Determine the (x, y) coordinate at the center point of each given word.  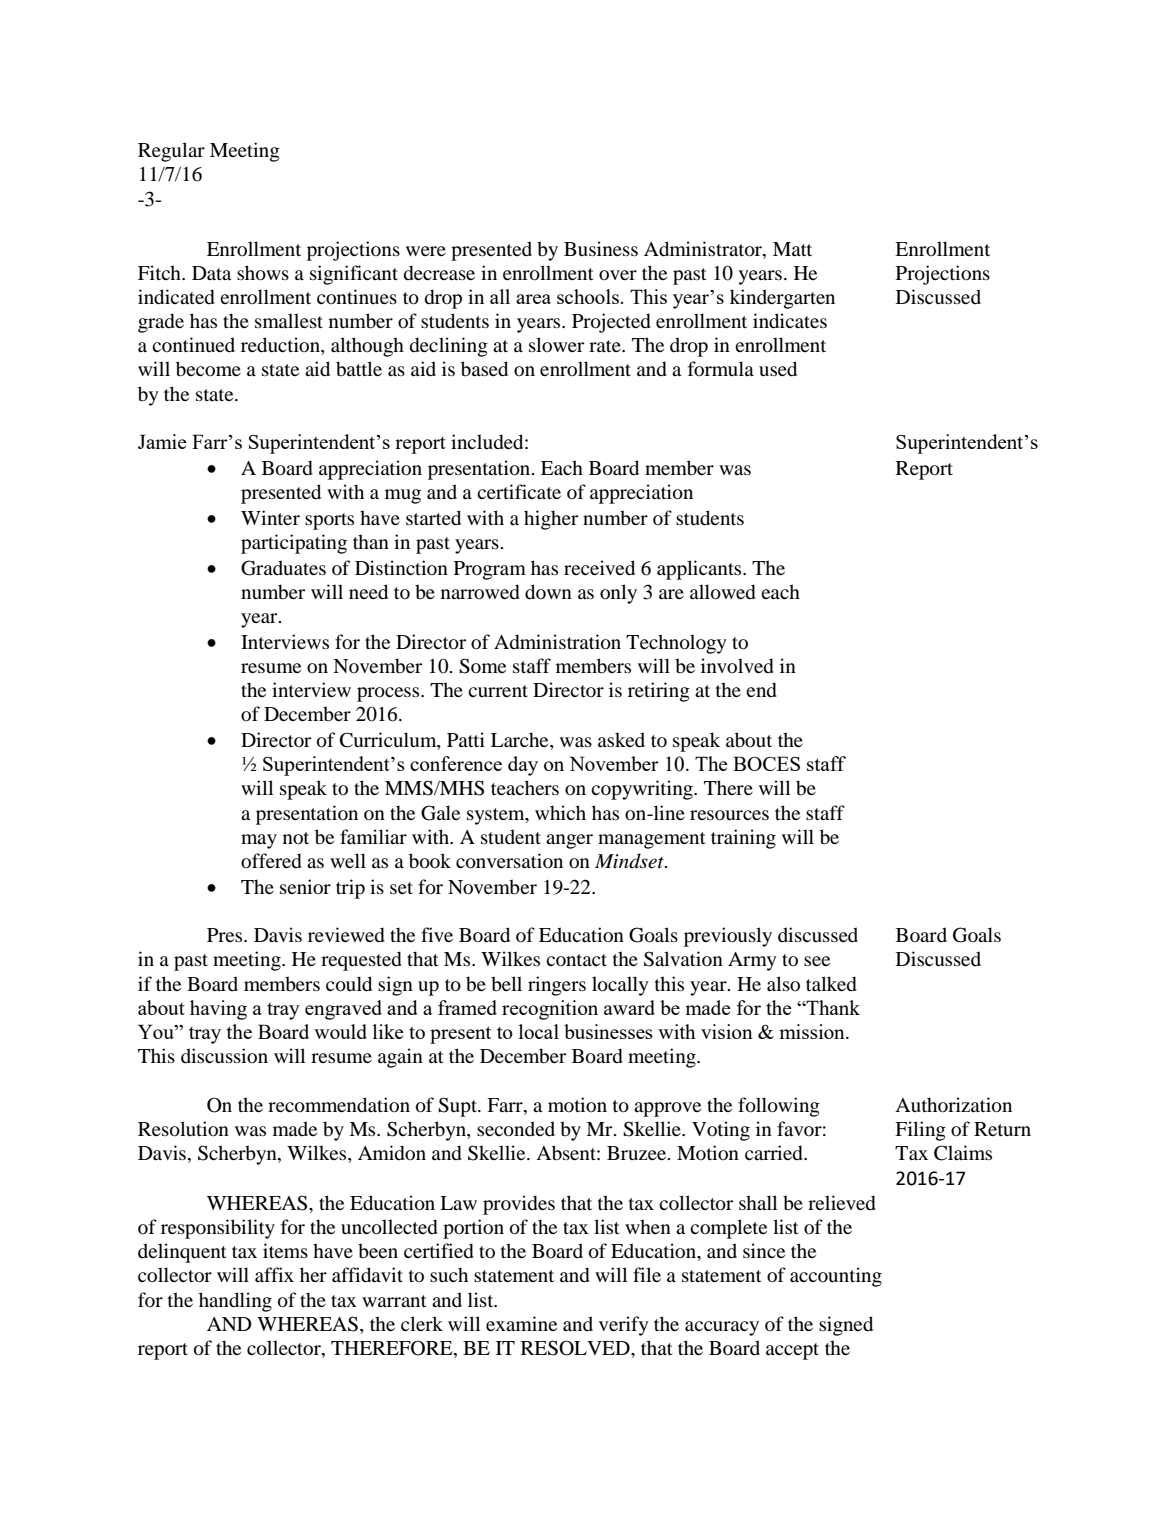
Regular (171, 152)
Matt (792, 249)
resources (729, 815)
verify (623, 1326)
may (259, 841)
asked (621, 739)
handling (235, 1302)
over (618, 275)
